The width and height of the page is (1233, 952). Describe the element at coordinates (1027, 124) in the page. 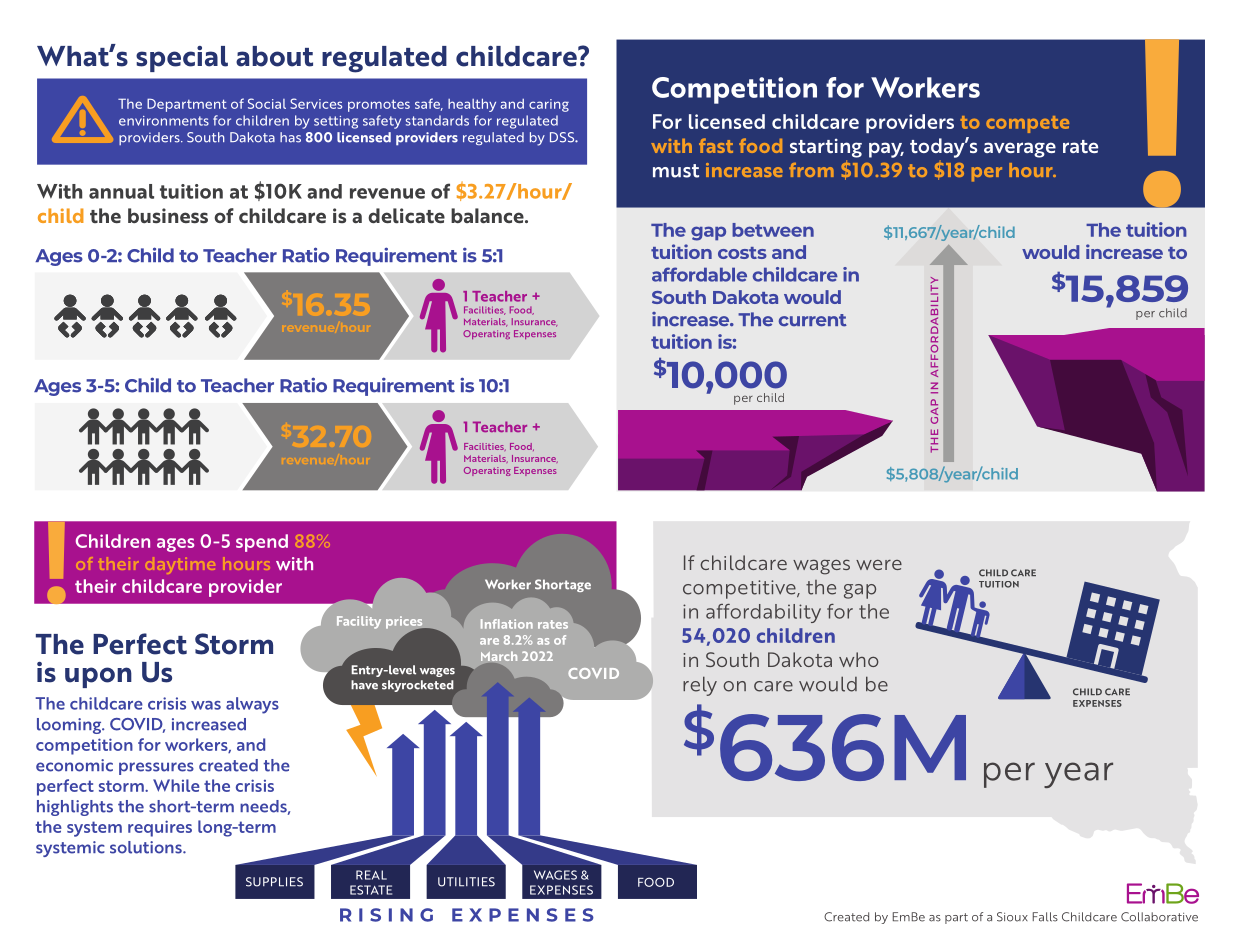

I see `compete` at that location.
